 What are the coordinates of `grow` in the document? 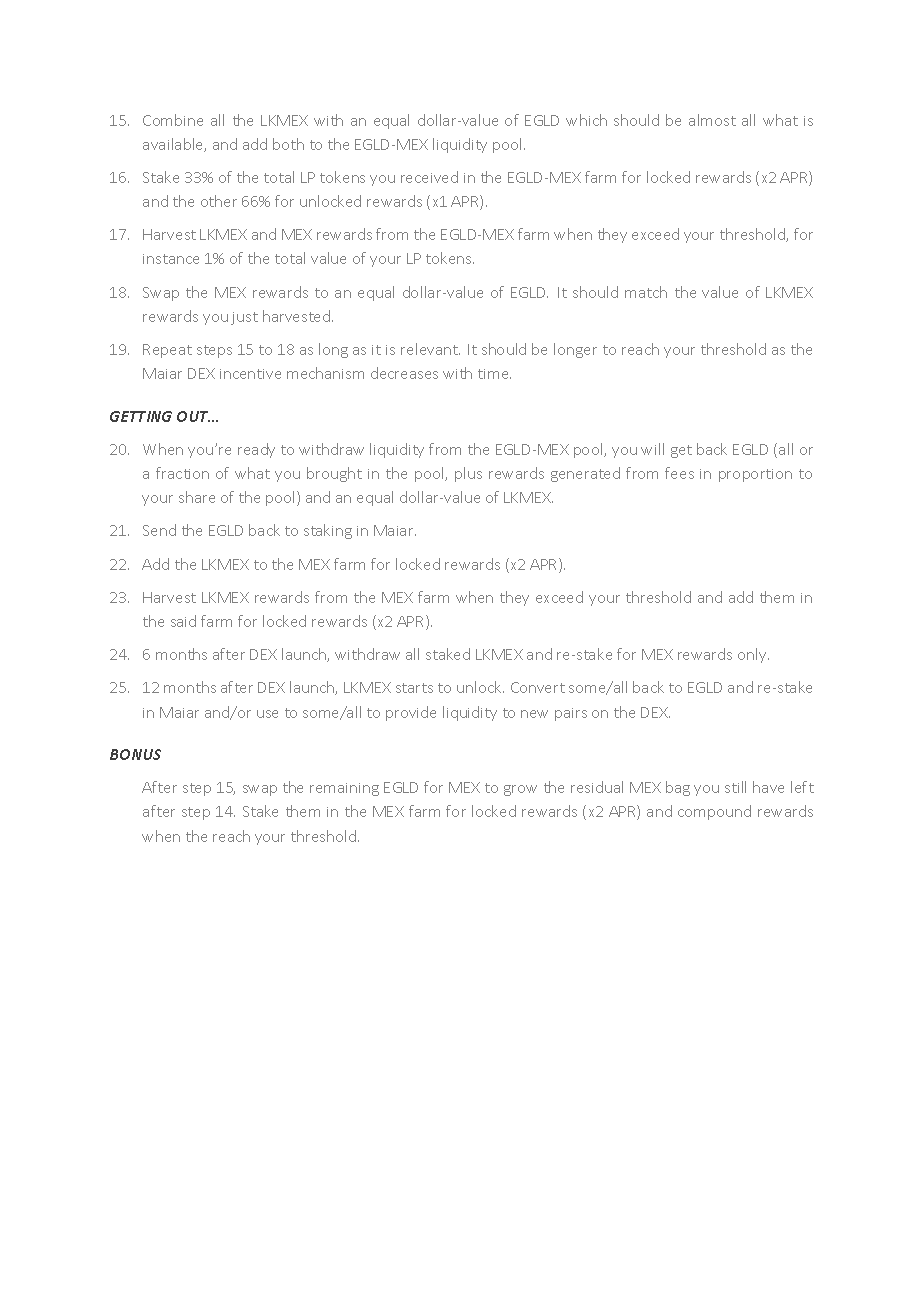 It's located at (520, 790).
